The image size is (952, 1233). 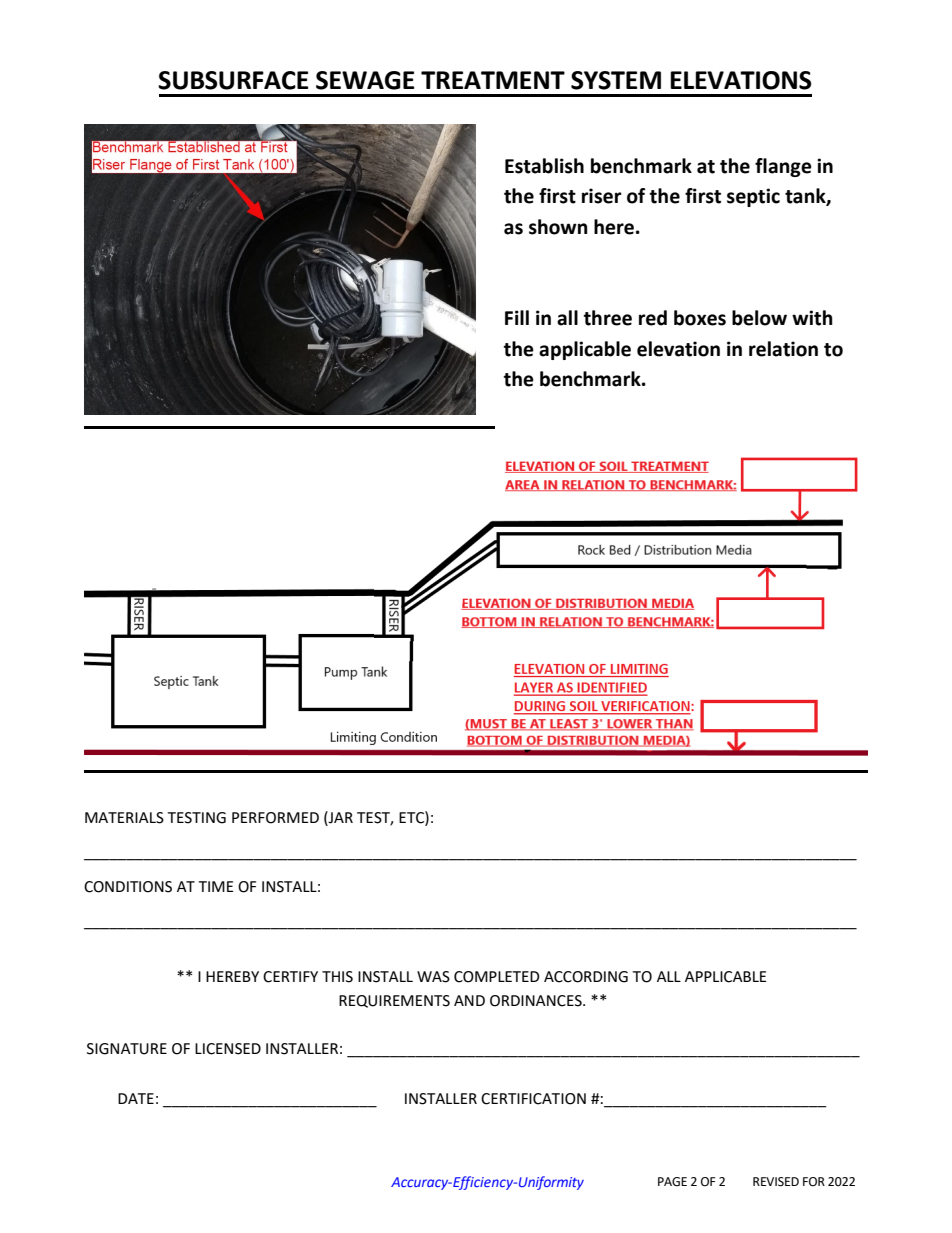 I want to click on CERTIFICATION, so click(x=533, y=1099).
